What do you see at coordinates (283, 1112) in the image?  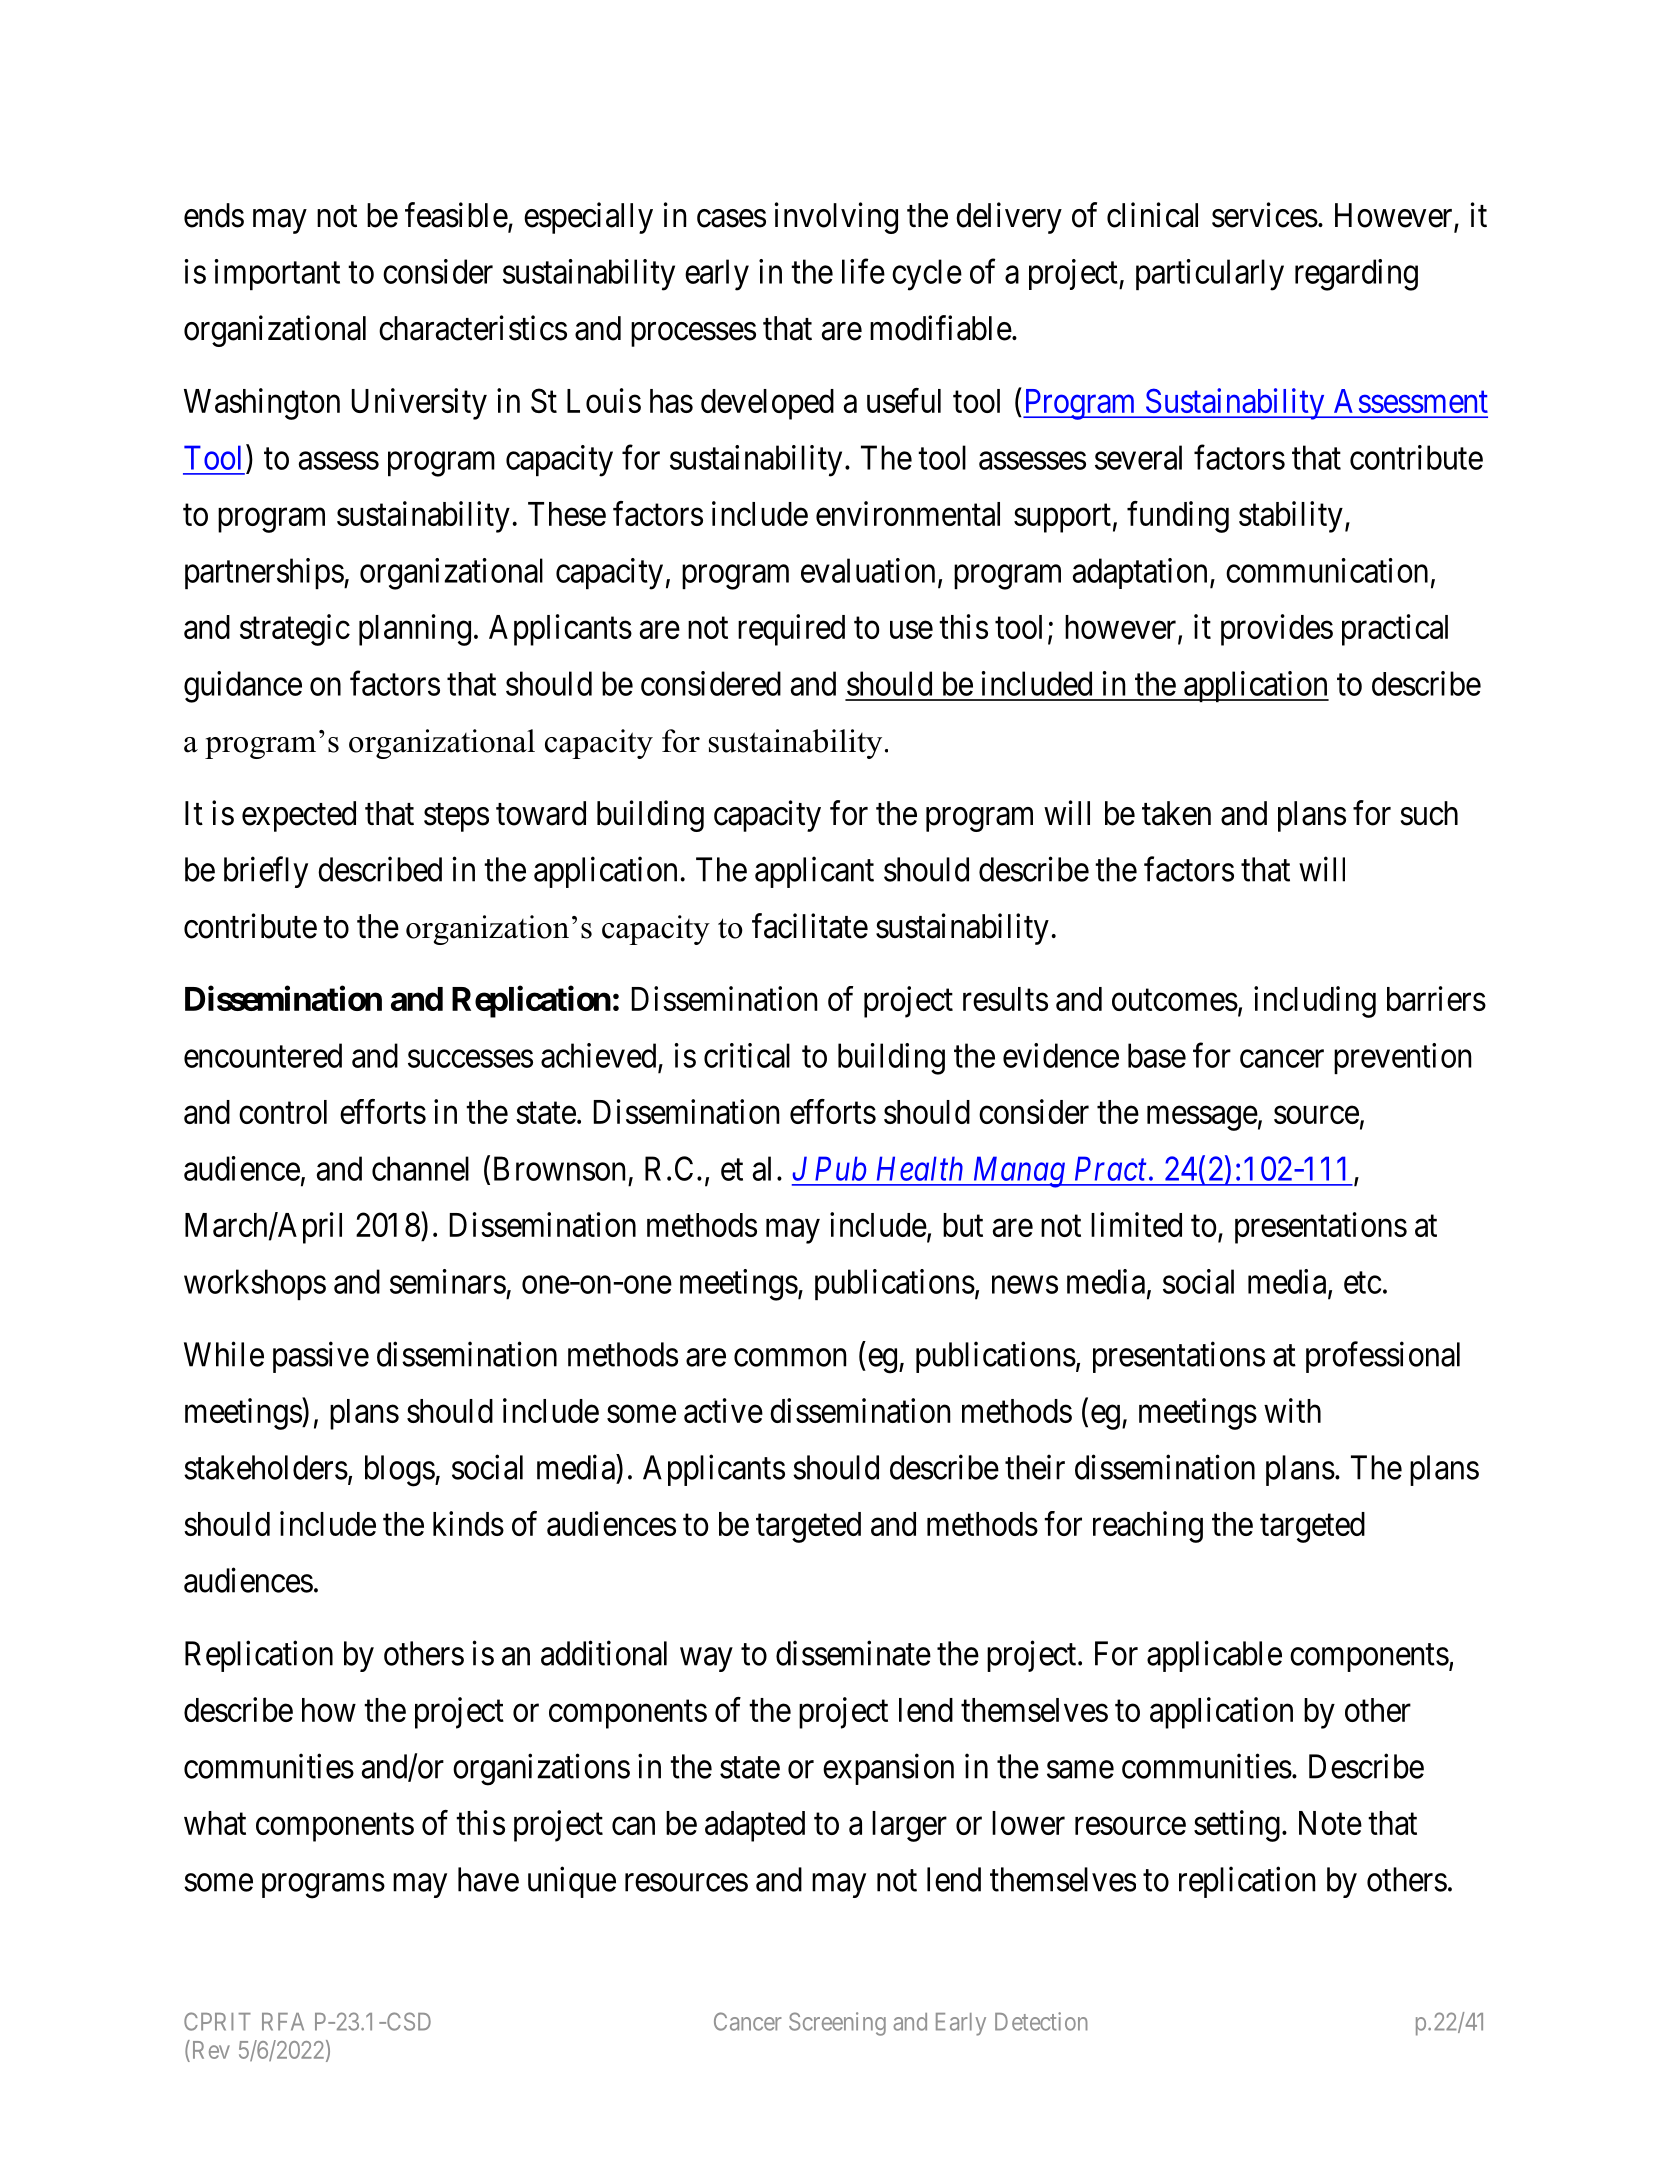 I see `control` at bounding box center [283, 1112].
